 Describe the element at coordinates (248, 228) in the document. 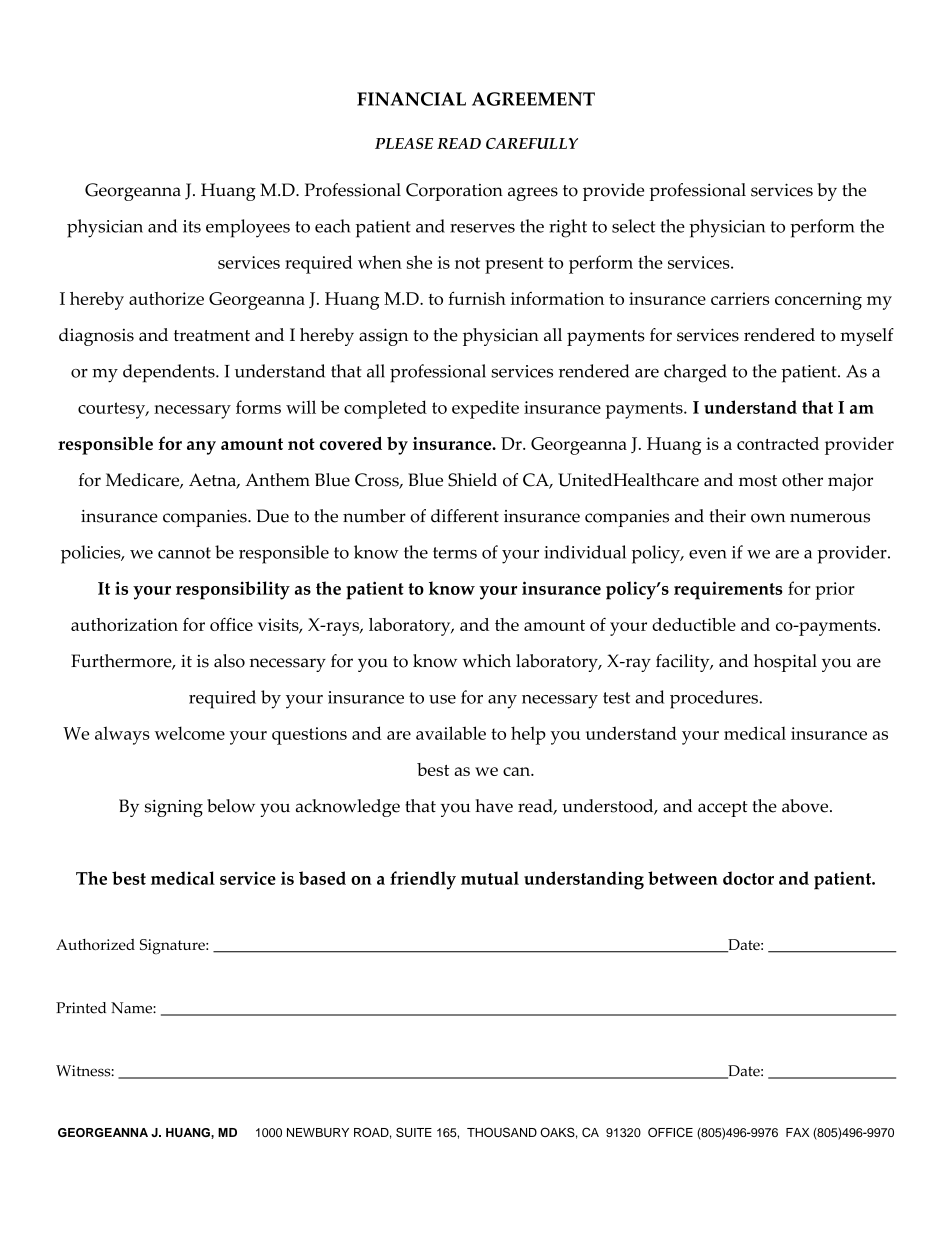

I see `employees` at that location.
